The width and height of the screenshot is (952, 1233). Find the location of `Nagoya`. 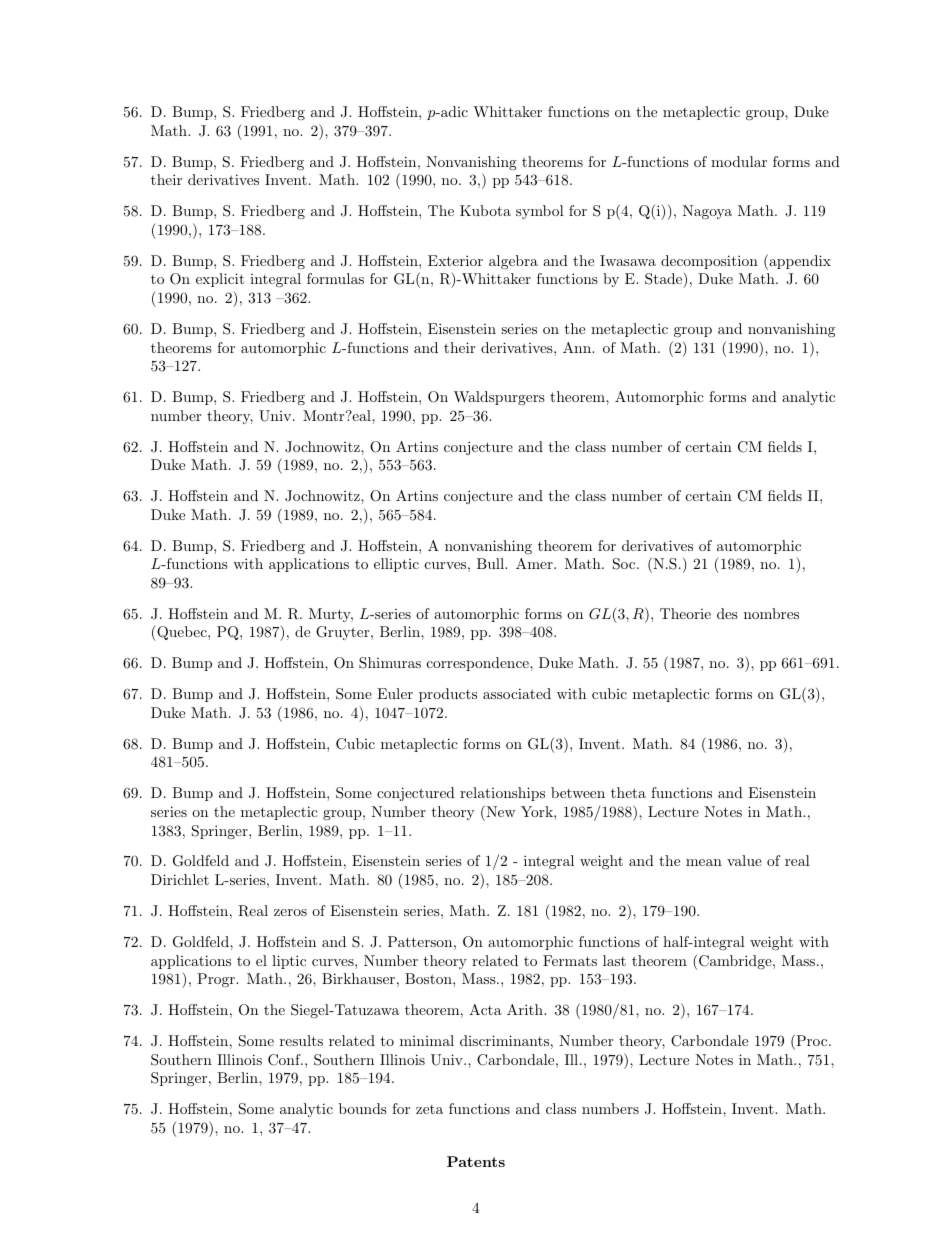

Nagoya is located at coordinates (707, 212).
